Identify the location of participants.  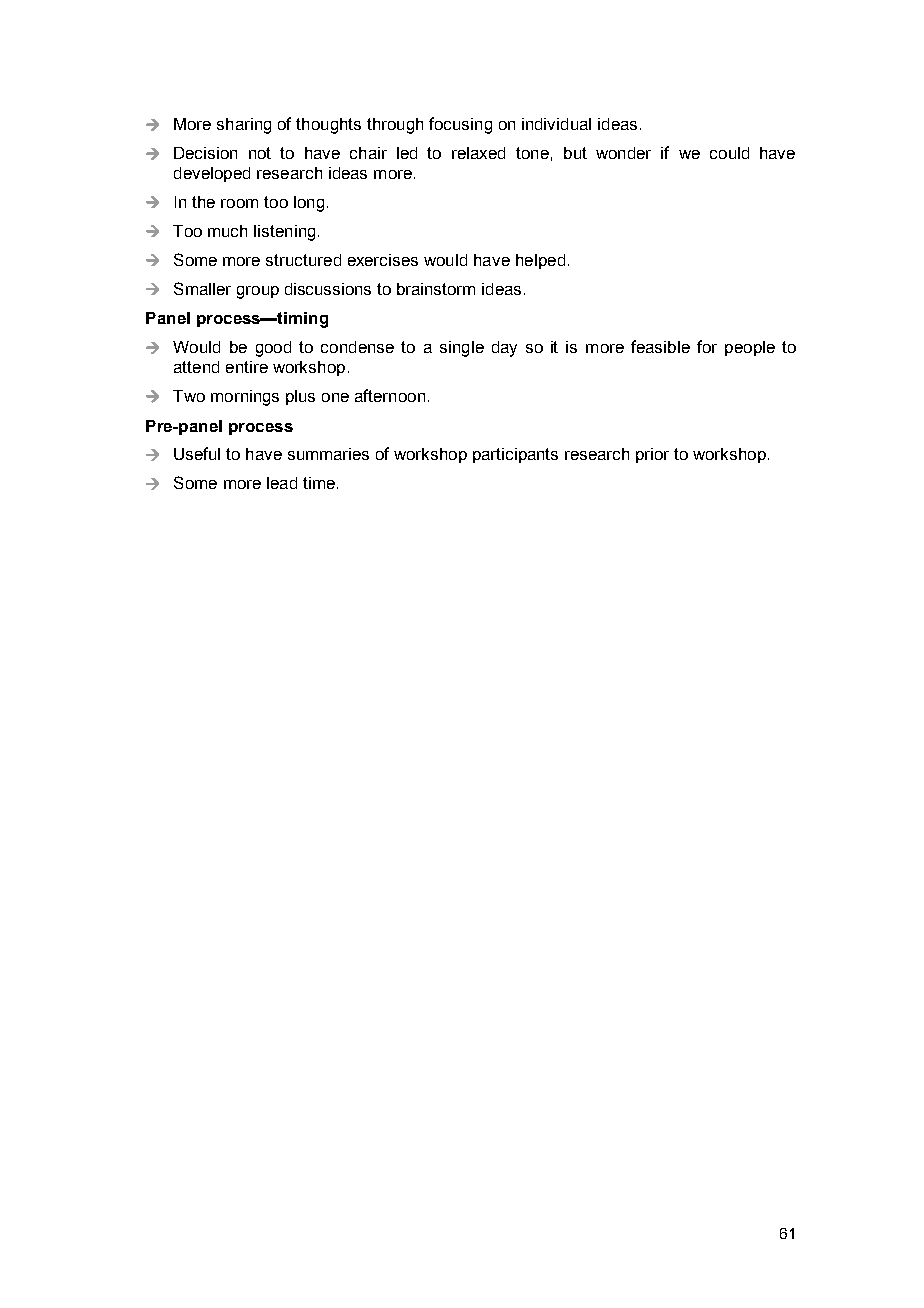
(515, 455).
